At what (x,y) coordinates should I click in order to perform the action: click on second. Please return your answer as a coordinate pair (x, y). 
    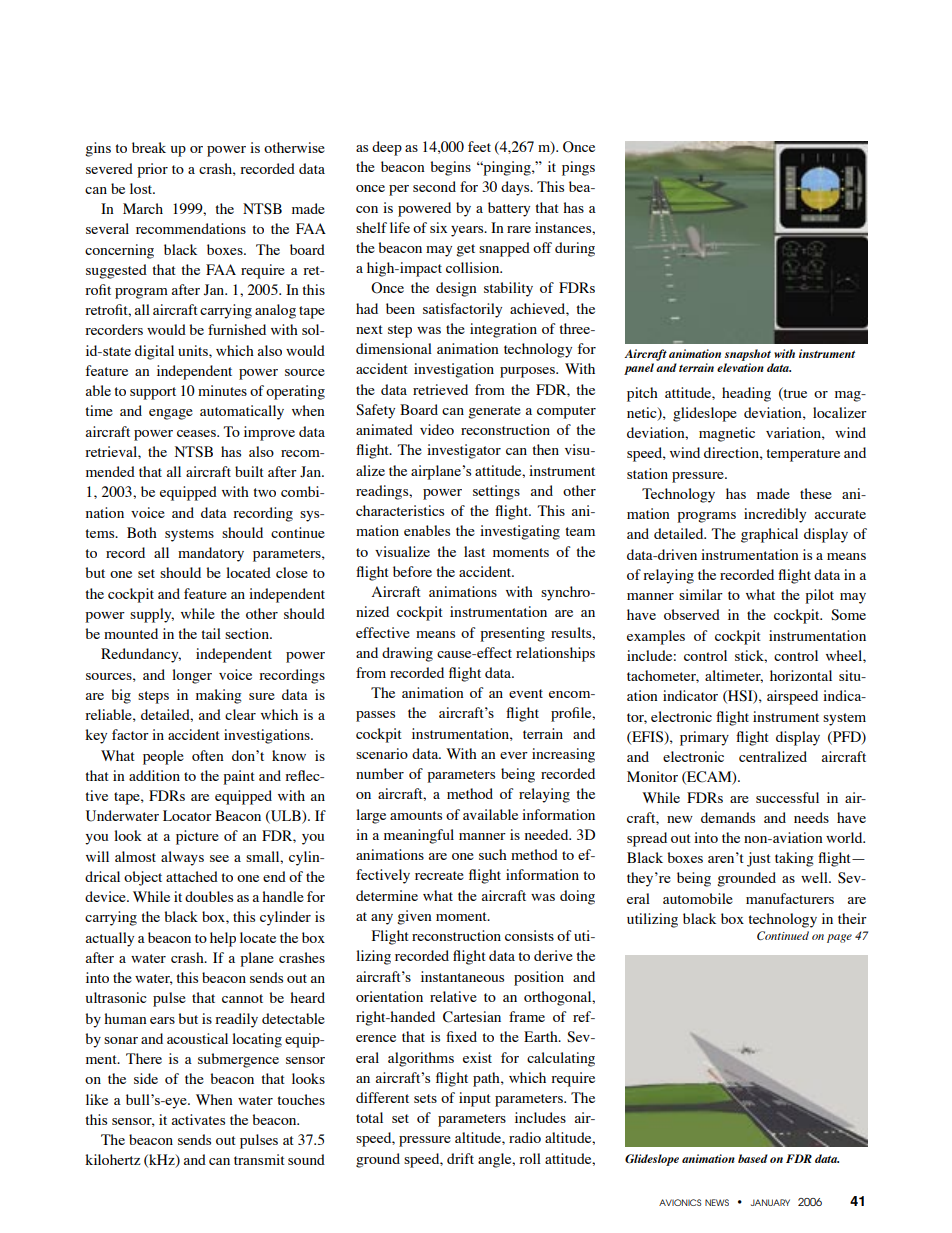
    Looking at the image, I should click on (434, 186).
